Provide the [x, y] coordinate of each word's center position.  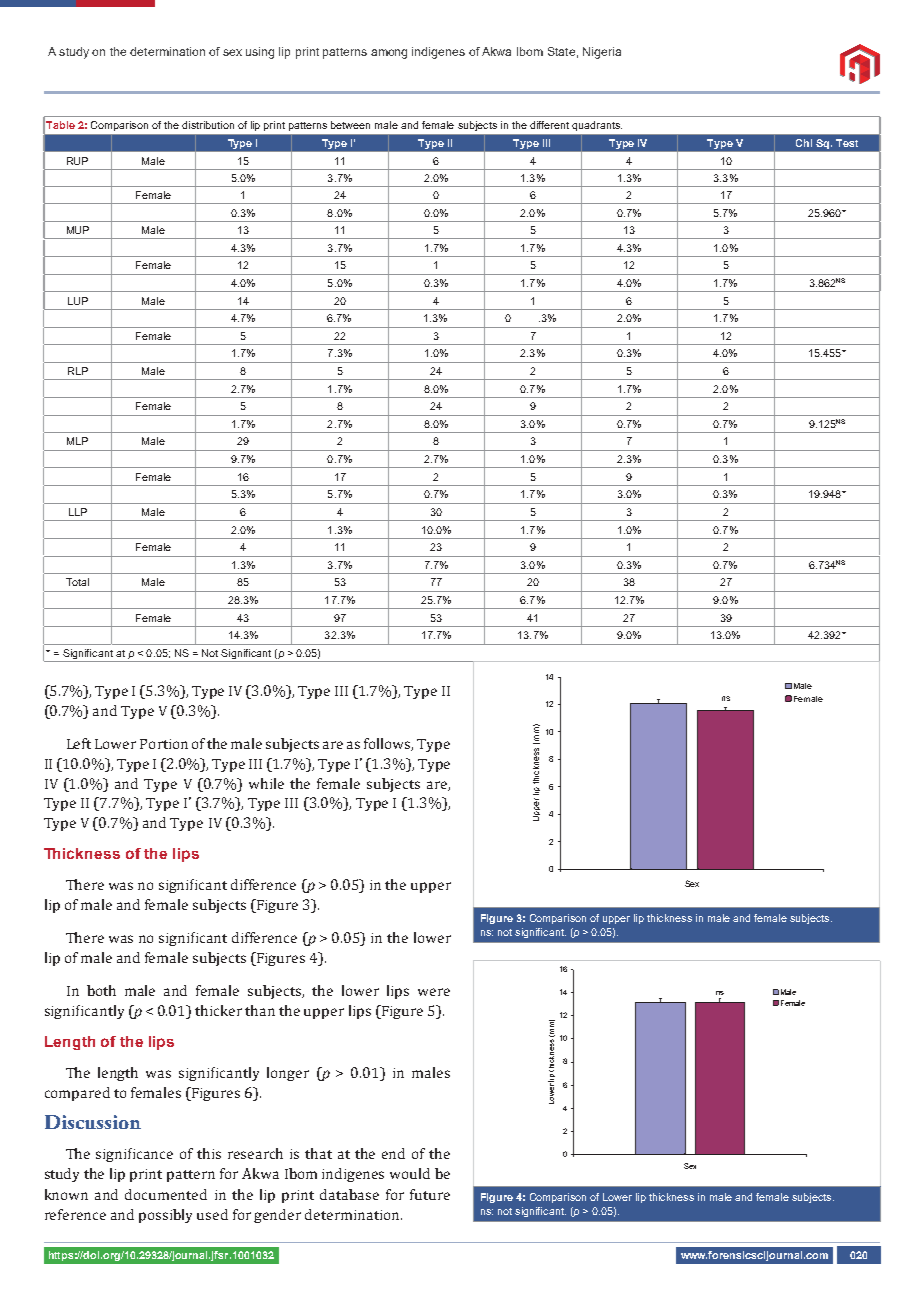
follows [388, 744]
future [430, 1194]
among [389, 54]
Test [847, 143]
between [350, 125]
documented [166, 1194]
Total [77, 582]
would [410, 1173]
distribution [208, 125]
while [266, 783]
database [349, 1194]
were [434, 992]
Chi [804, 143]
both [101, 990]
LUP [78, 301]
